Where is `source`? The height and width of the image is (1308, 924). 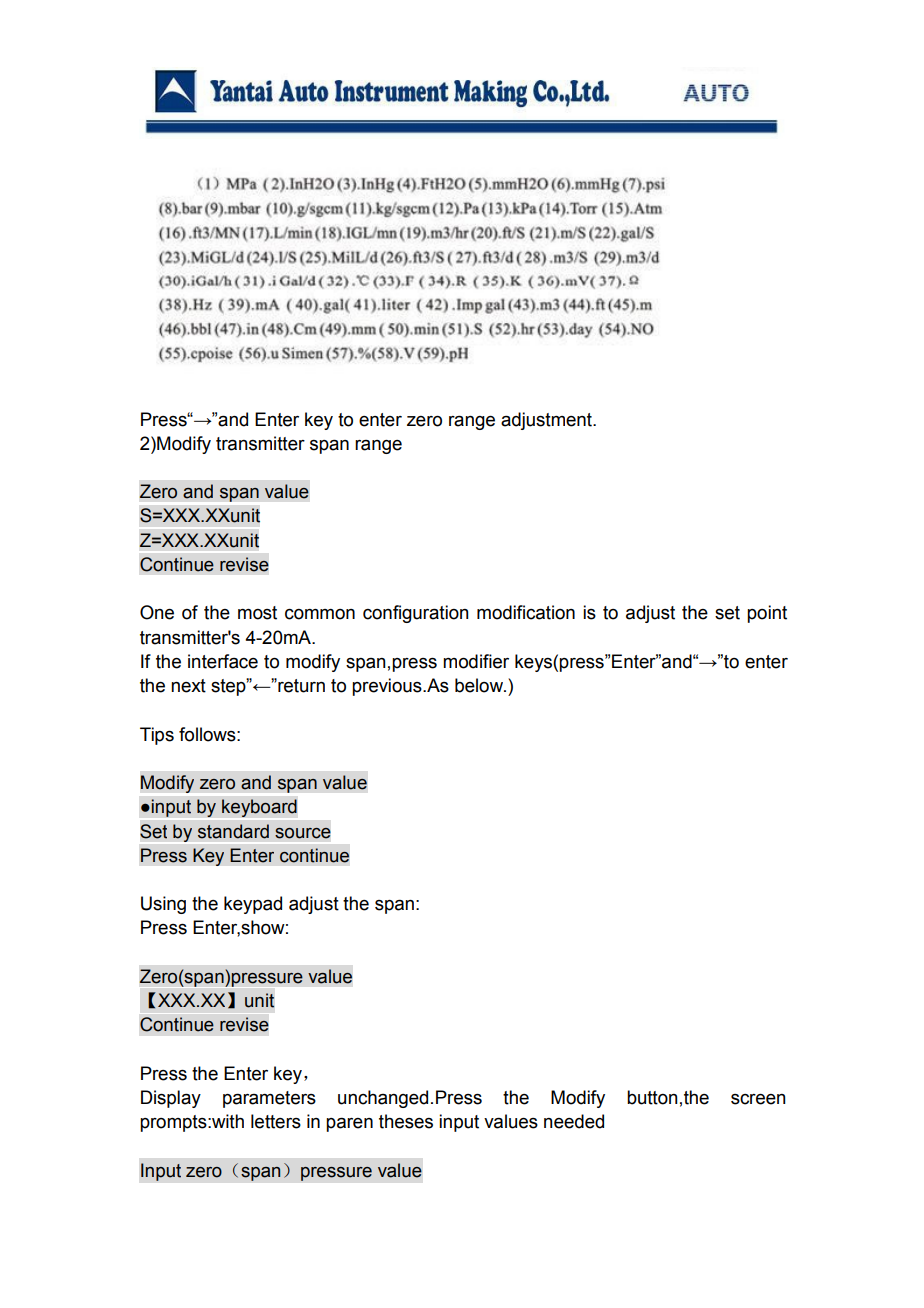 source is located at coordinates (303, 833).
